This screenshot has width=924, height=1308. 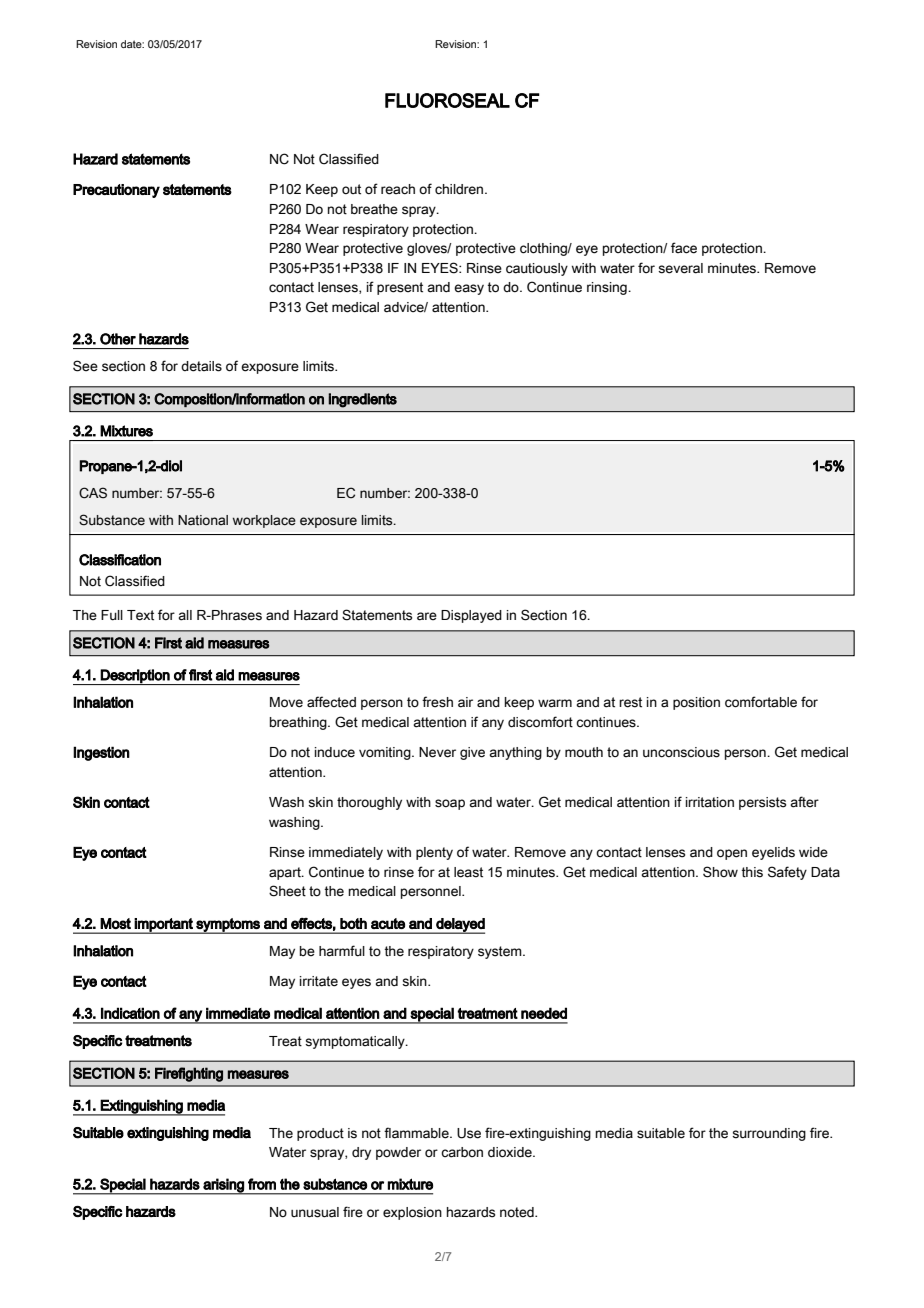 I want to click on Displayed, so click(x=471, y=616).
